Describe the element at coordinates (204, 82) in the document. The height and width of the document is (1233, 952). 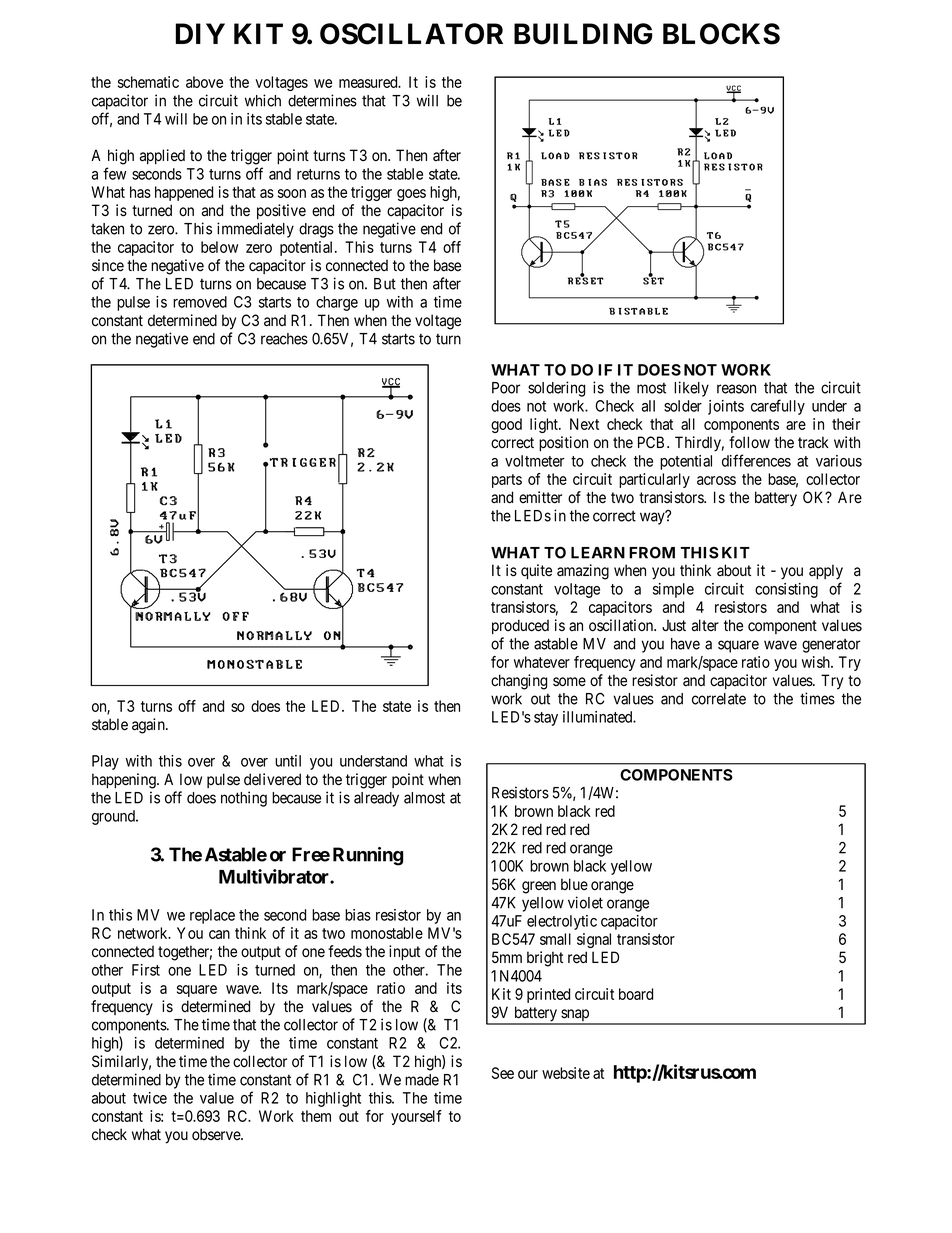
I see `above` at that location.
